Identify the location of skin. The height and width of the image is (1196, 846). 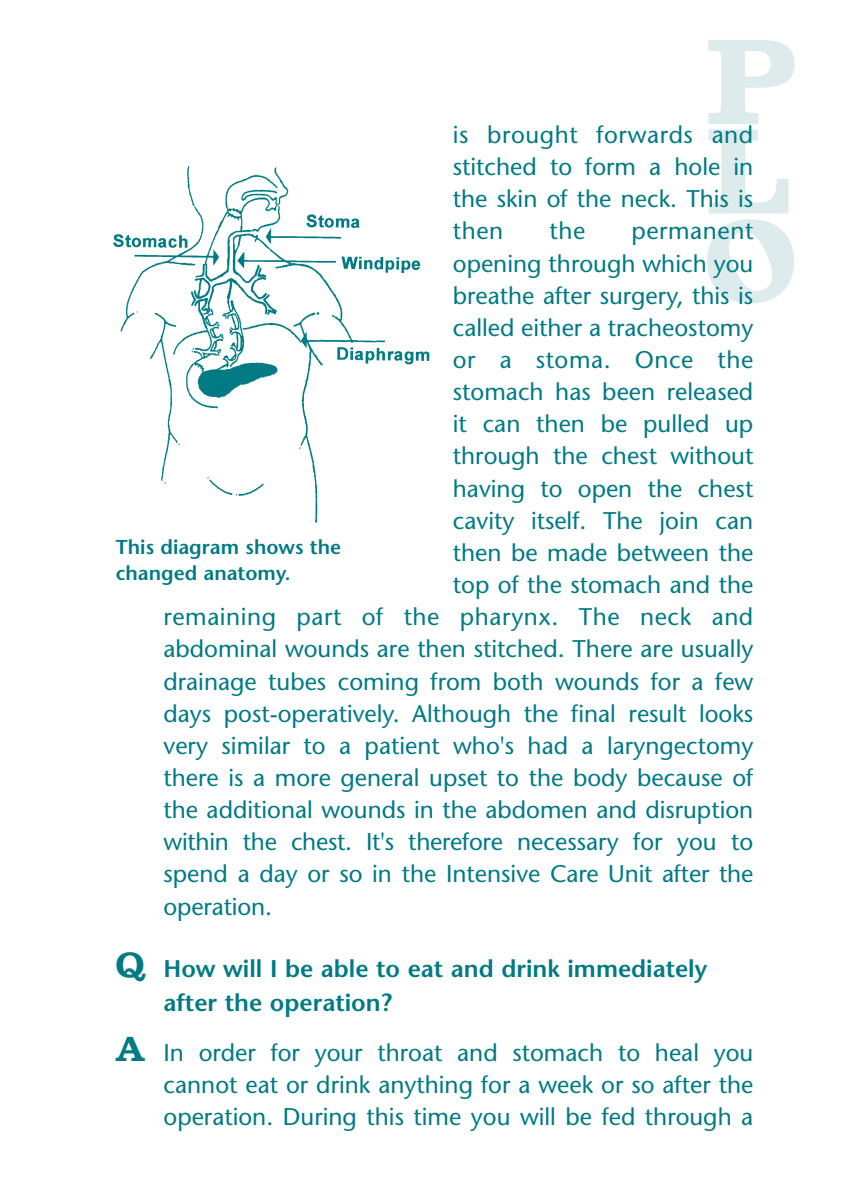
(516, 198).
